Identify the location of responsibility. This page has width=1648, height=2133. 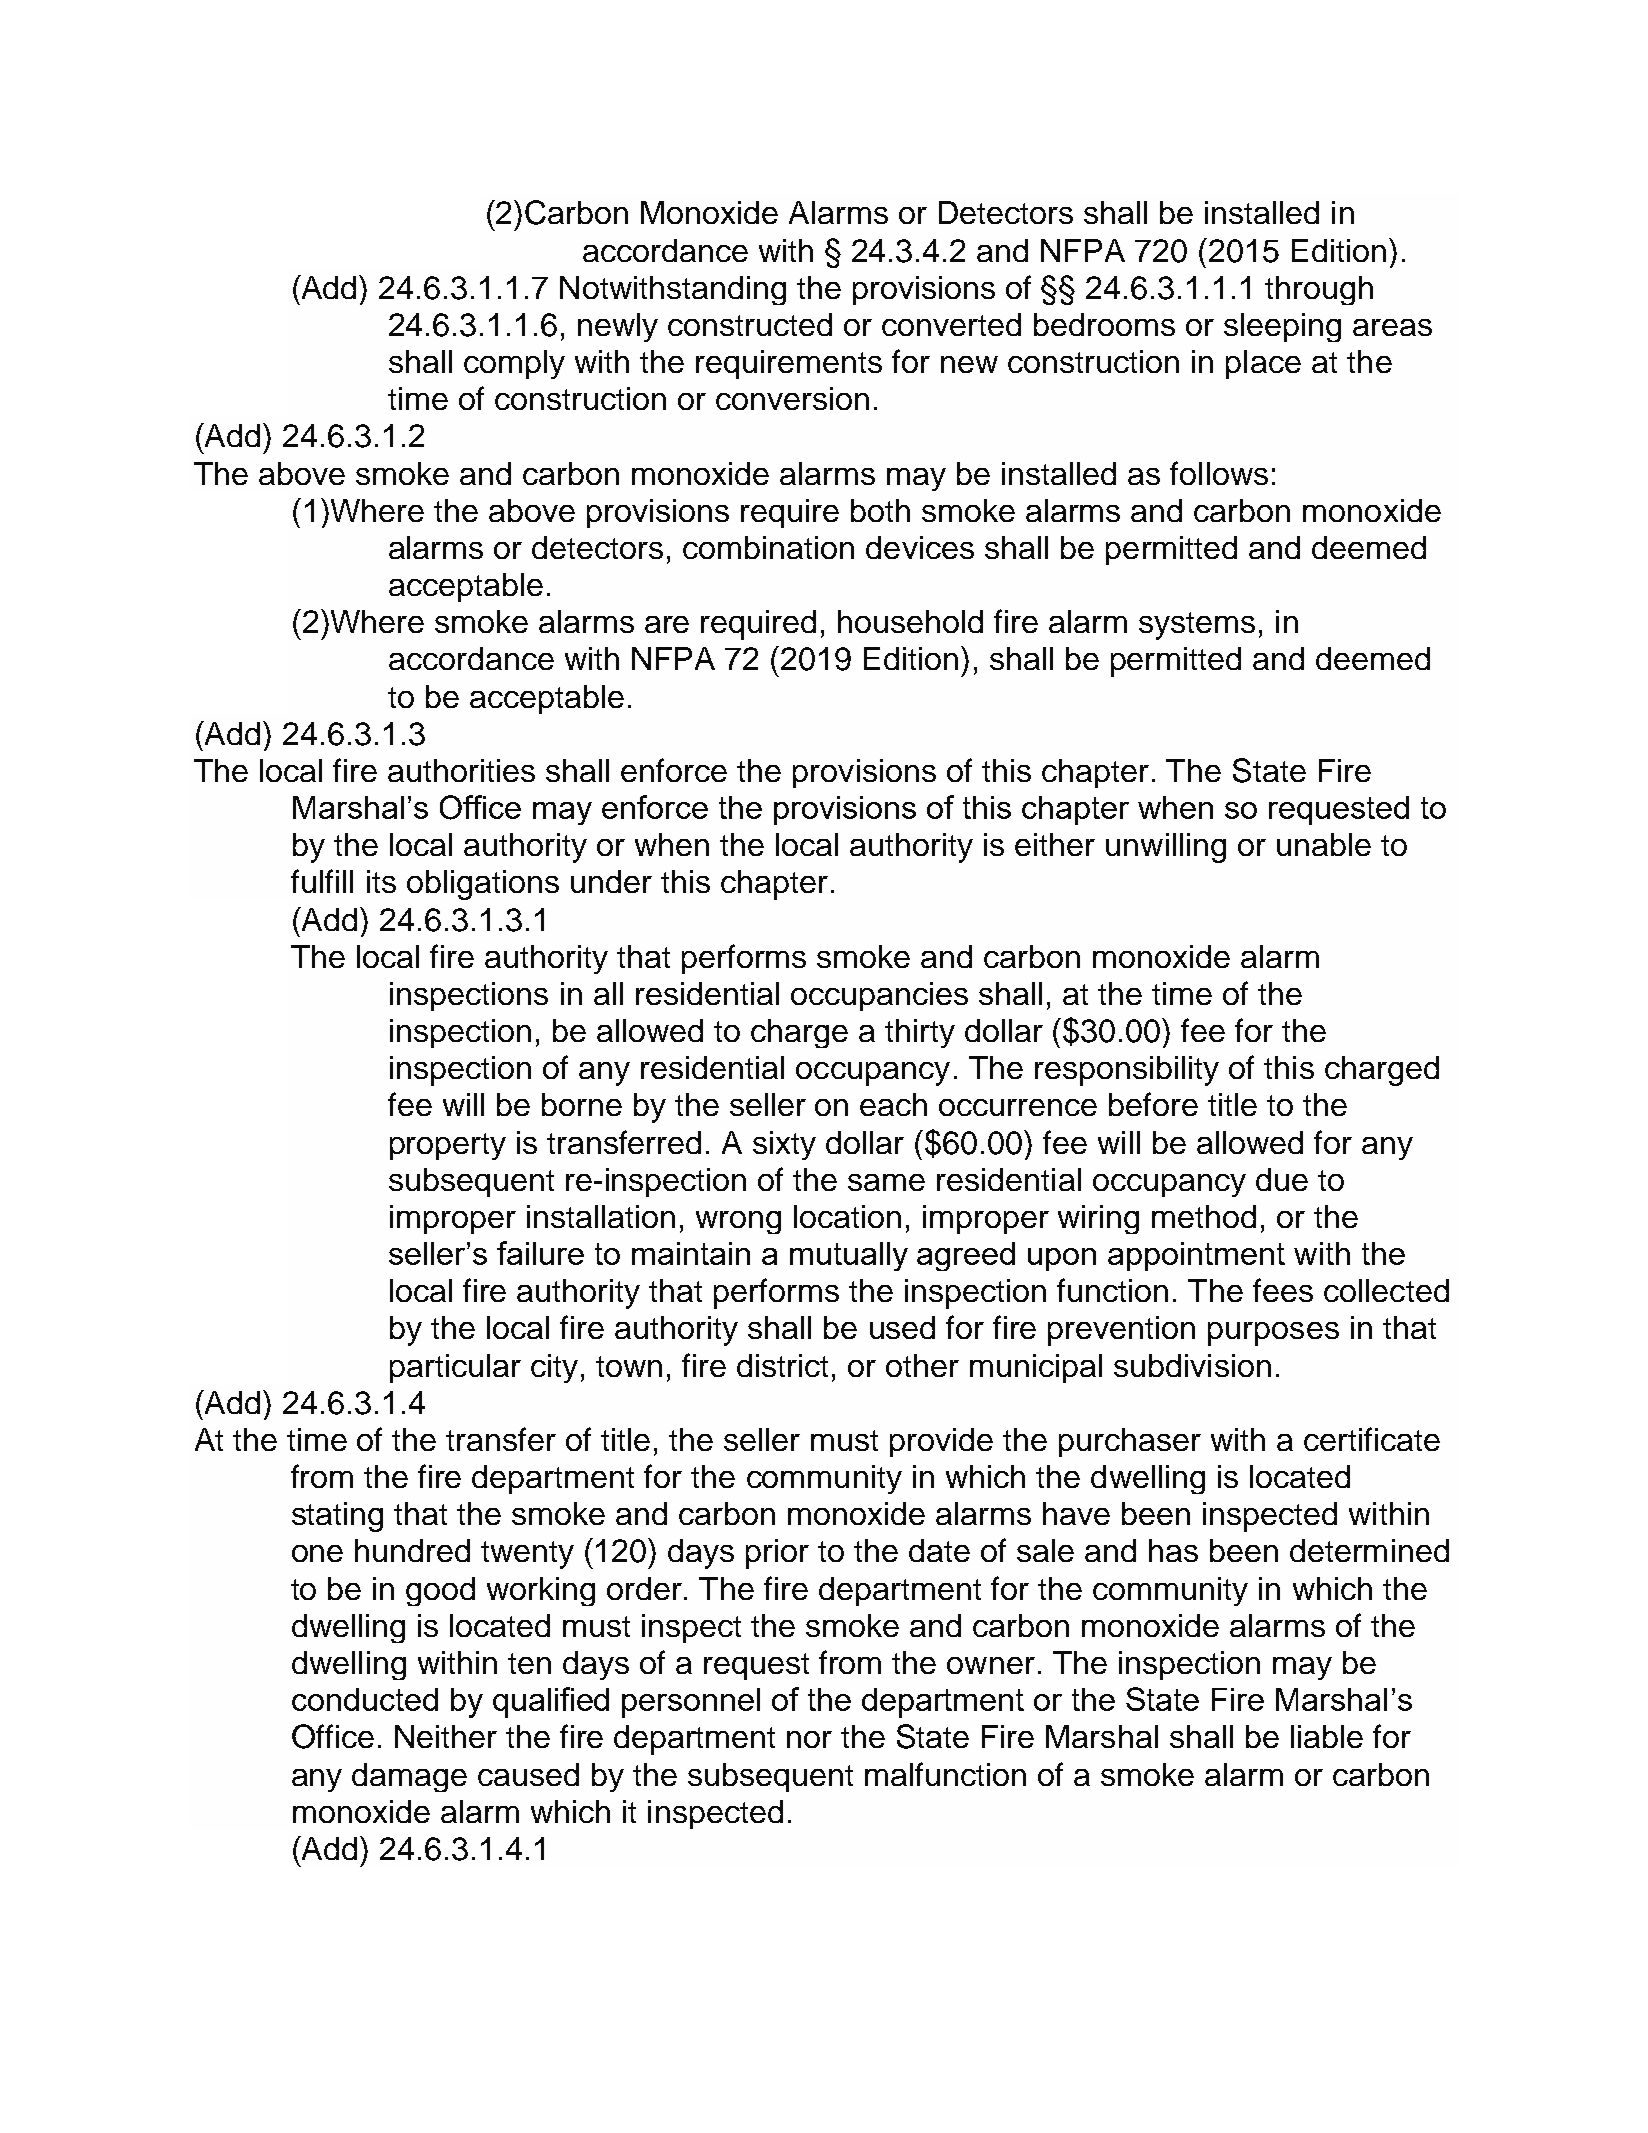
(1127, 1071).
